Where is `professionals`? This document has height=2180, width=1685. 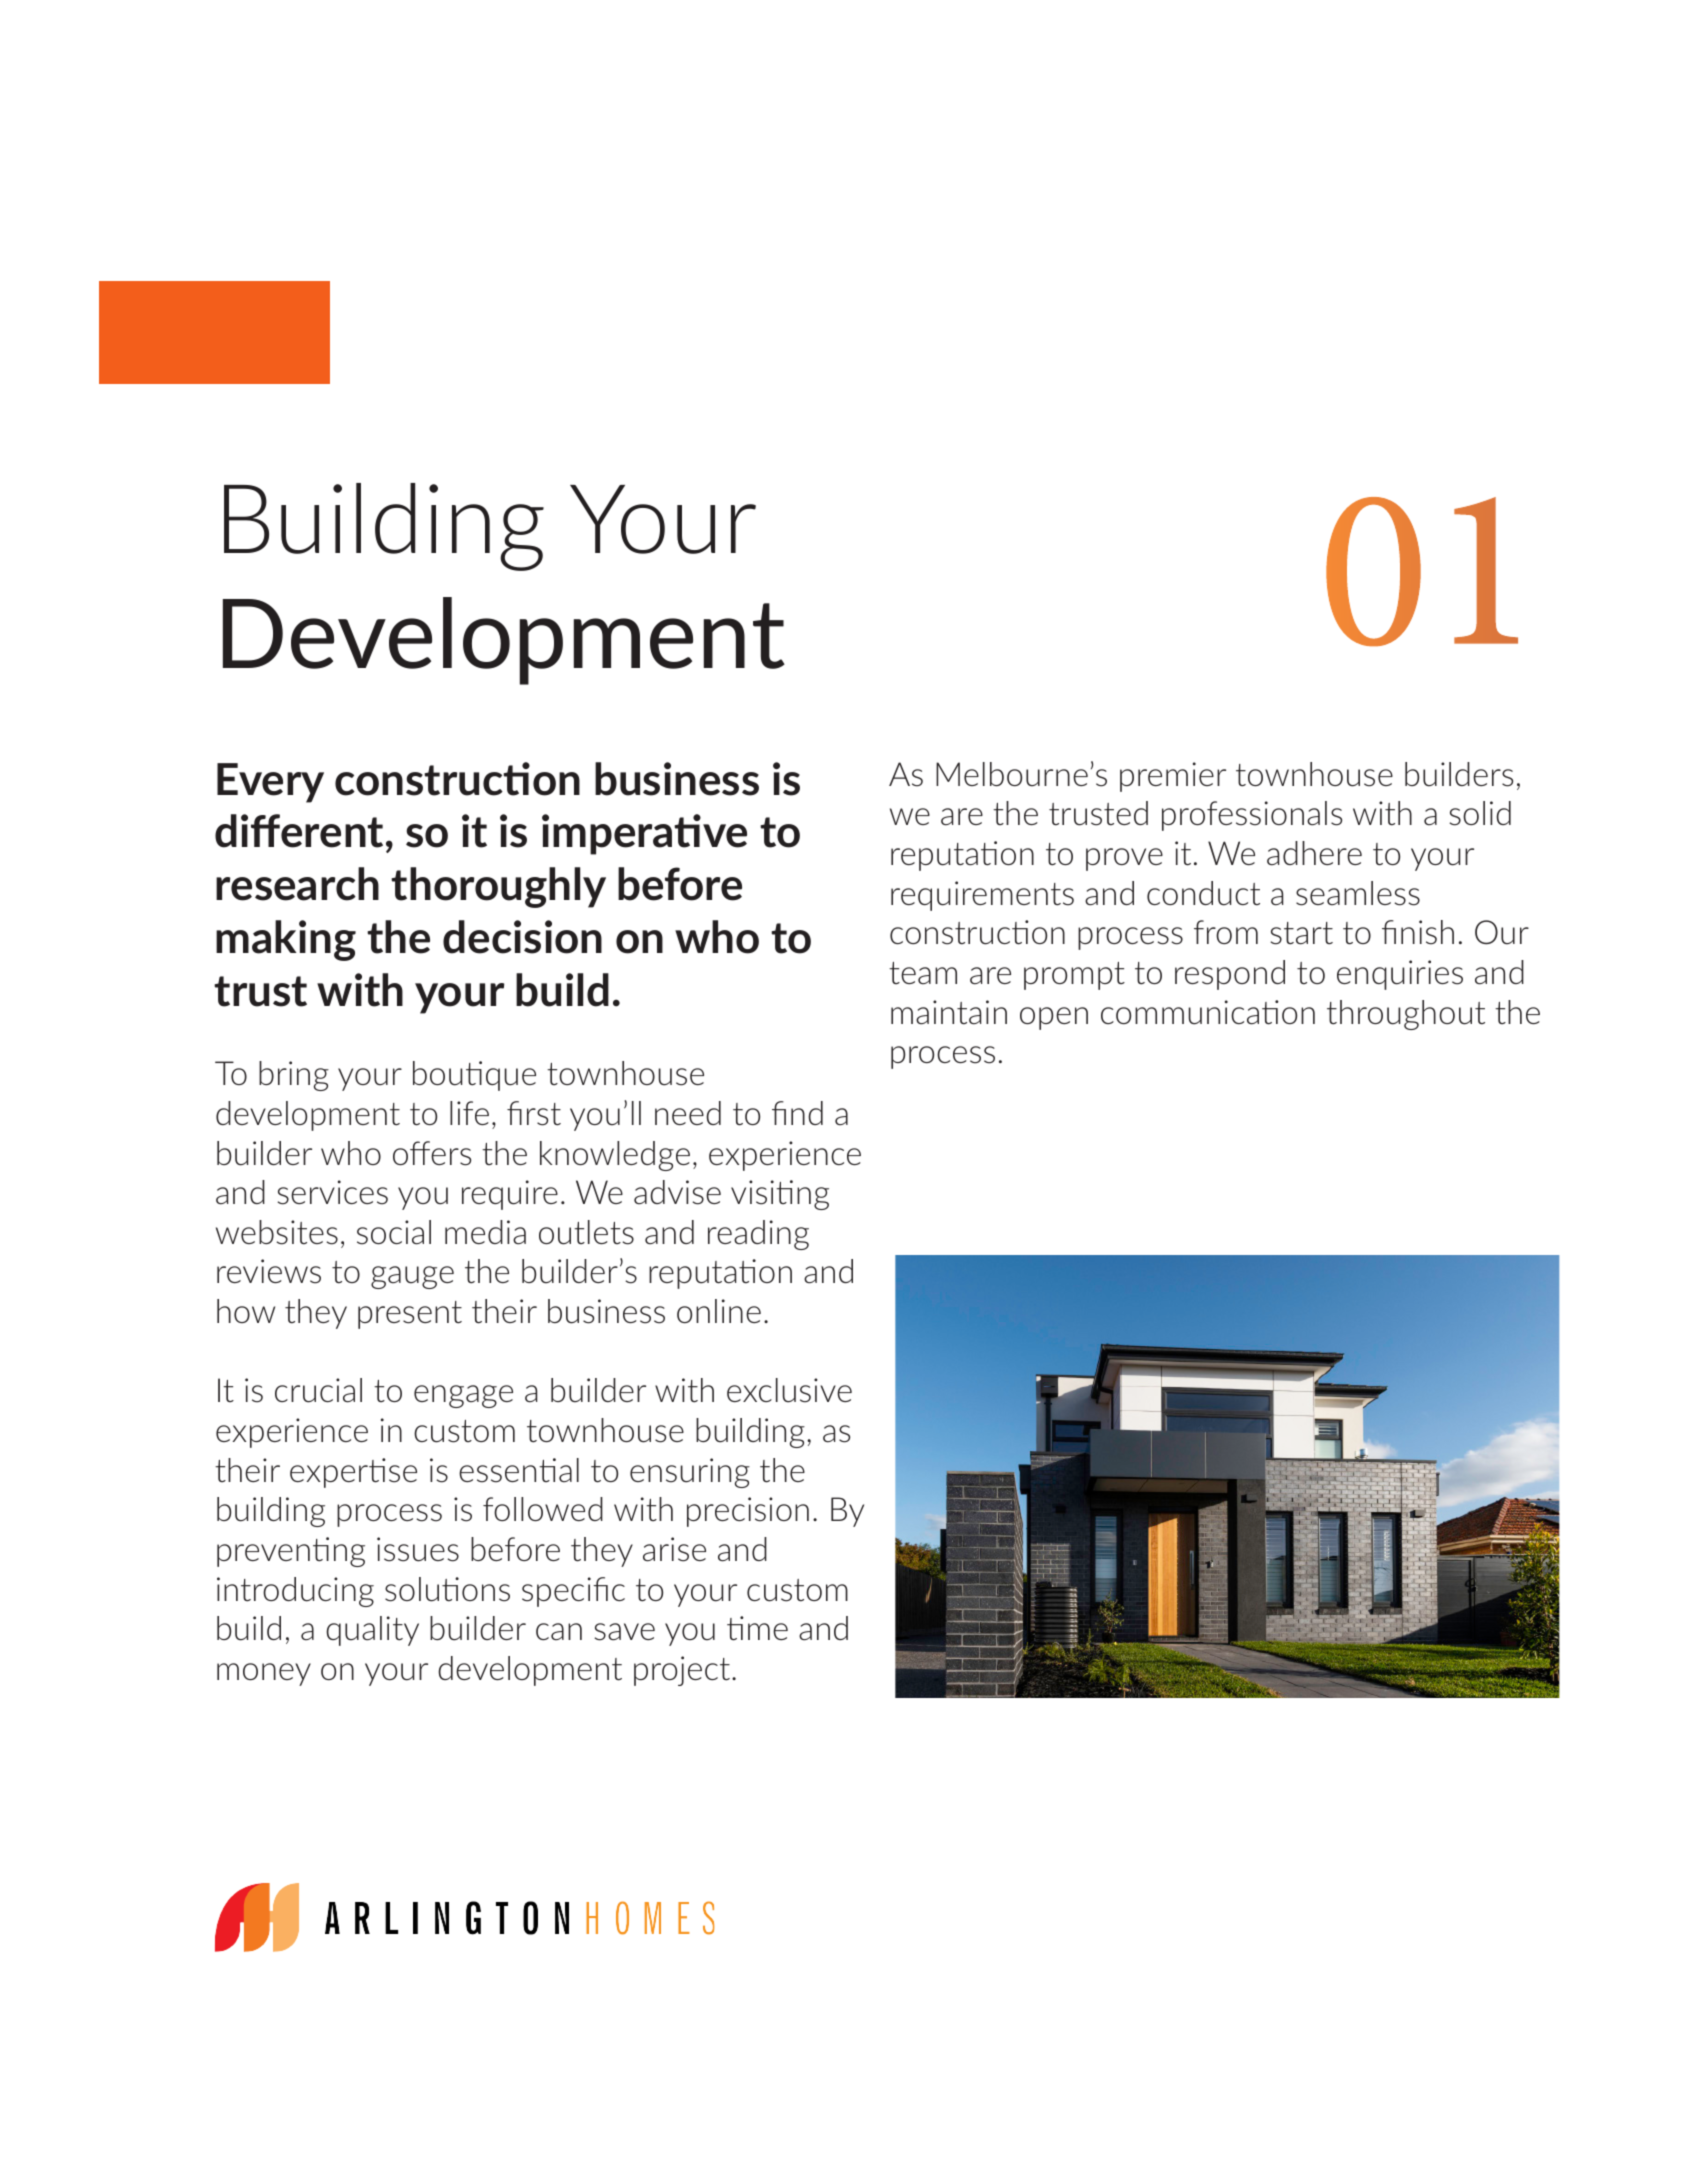 professionals is located at coordinates (1252, 816).
